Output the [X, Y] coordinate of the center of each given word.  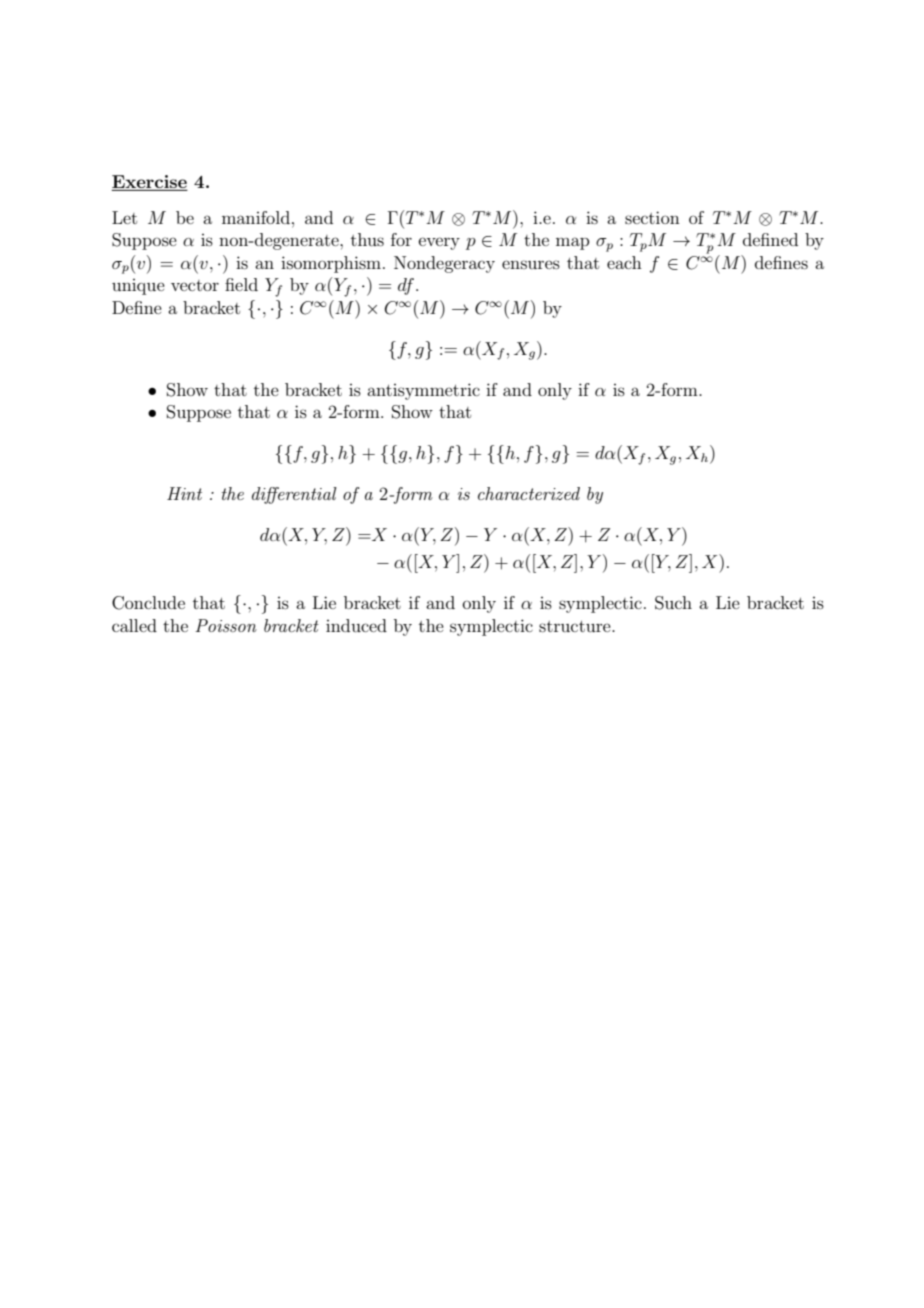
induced [356, 625]
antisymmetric [423, 391]
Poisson [226, 625]
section [652, 217]
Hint [184, 493]
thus [367, 239]
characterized [529, 493]
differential [294, 495]
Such [673, 603]
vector [195, 285]
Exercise [149, 182]
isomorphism [331, 264]
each [624, 262]
